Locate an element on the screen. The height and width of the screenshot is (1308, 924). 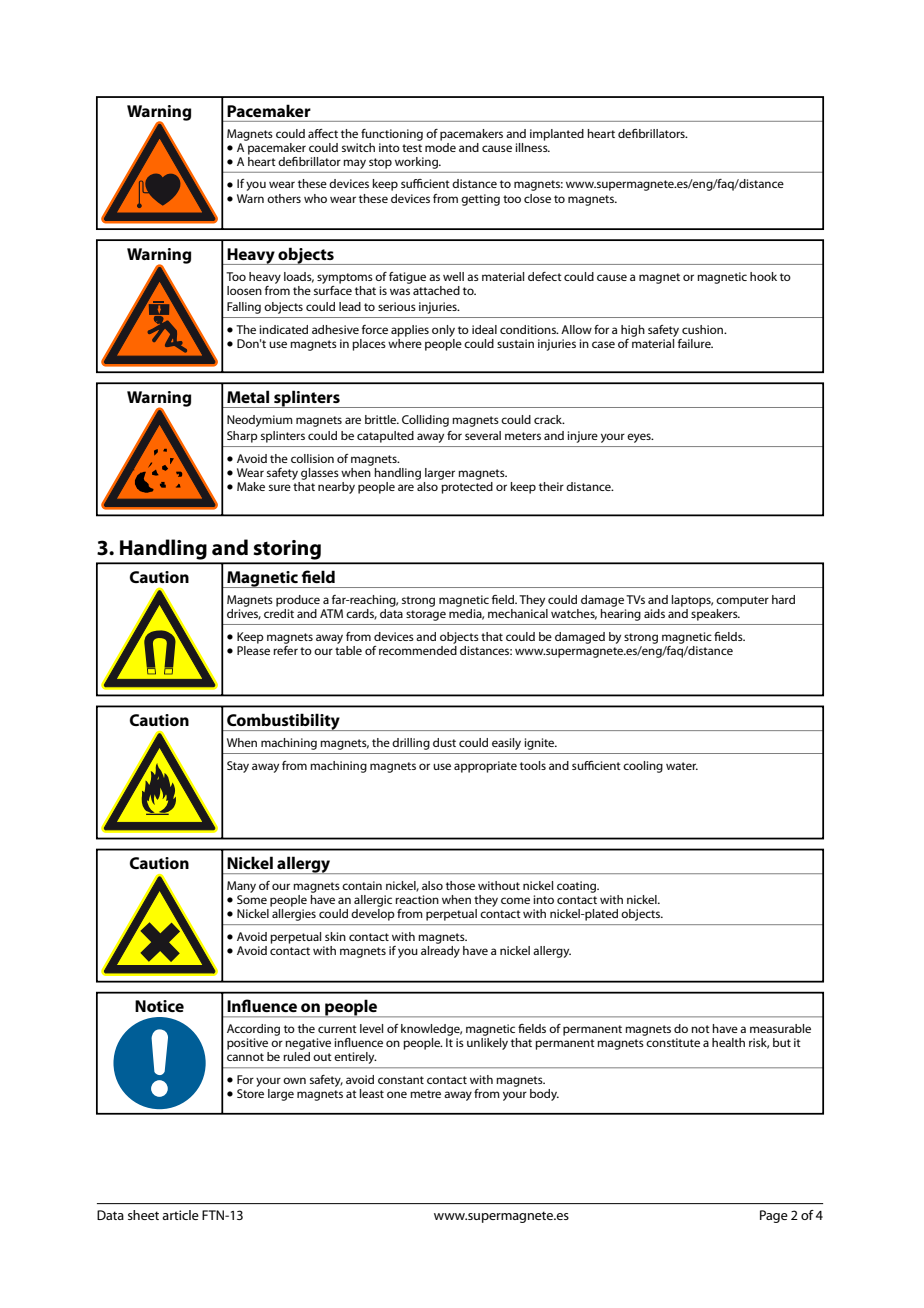
article is located at coordinates (180, 1215).
